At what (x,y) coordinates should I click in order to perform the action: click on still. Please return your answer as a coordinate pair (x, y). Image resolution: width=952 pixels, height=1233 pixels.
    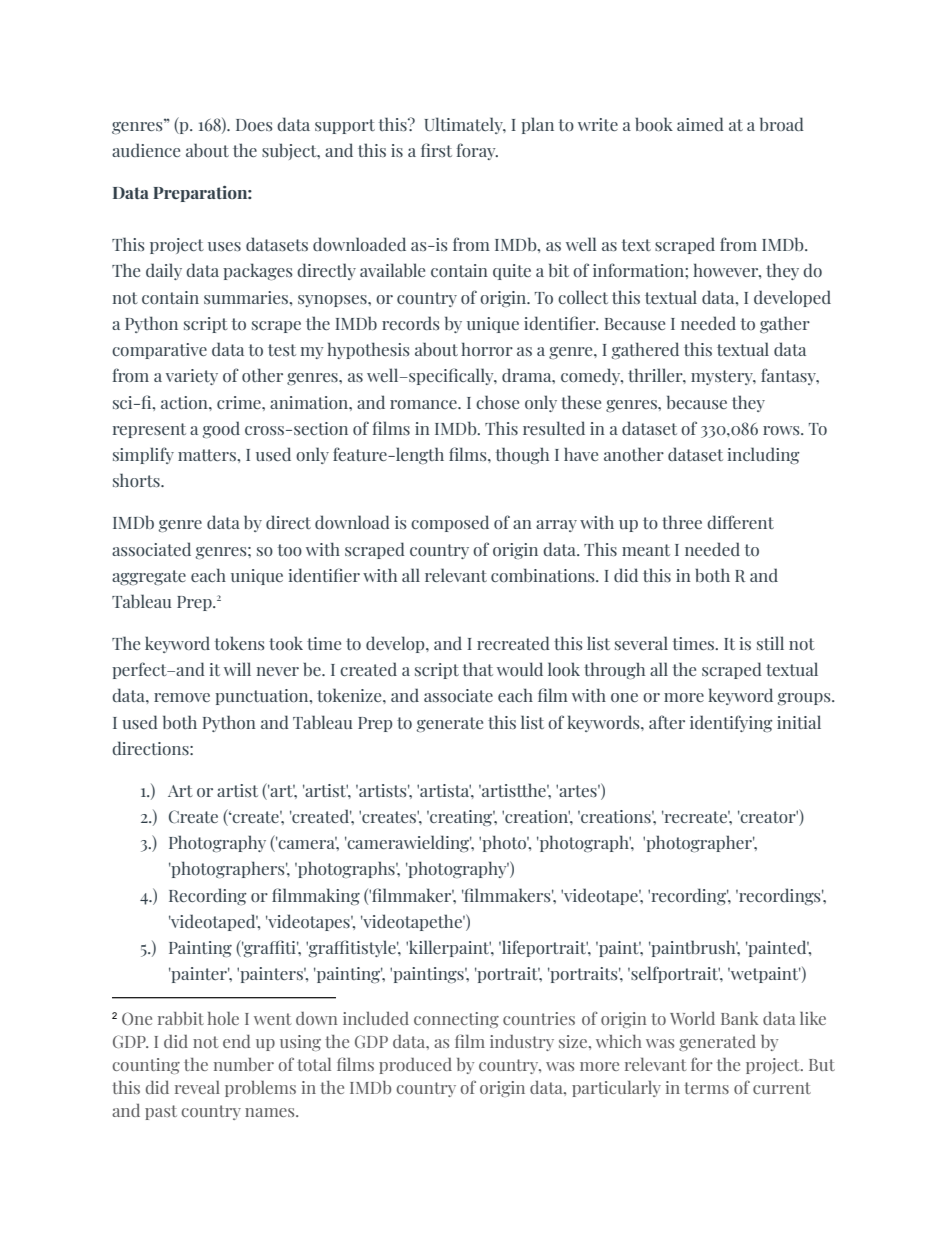
    Looking at the image, I should click on (770, 643).
